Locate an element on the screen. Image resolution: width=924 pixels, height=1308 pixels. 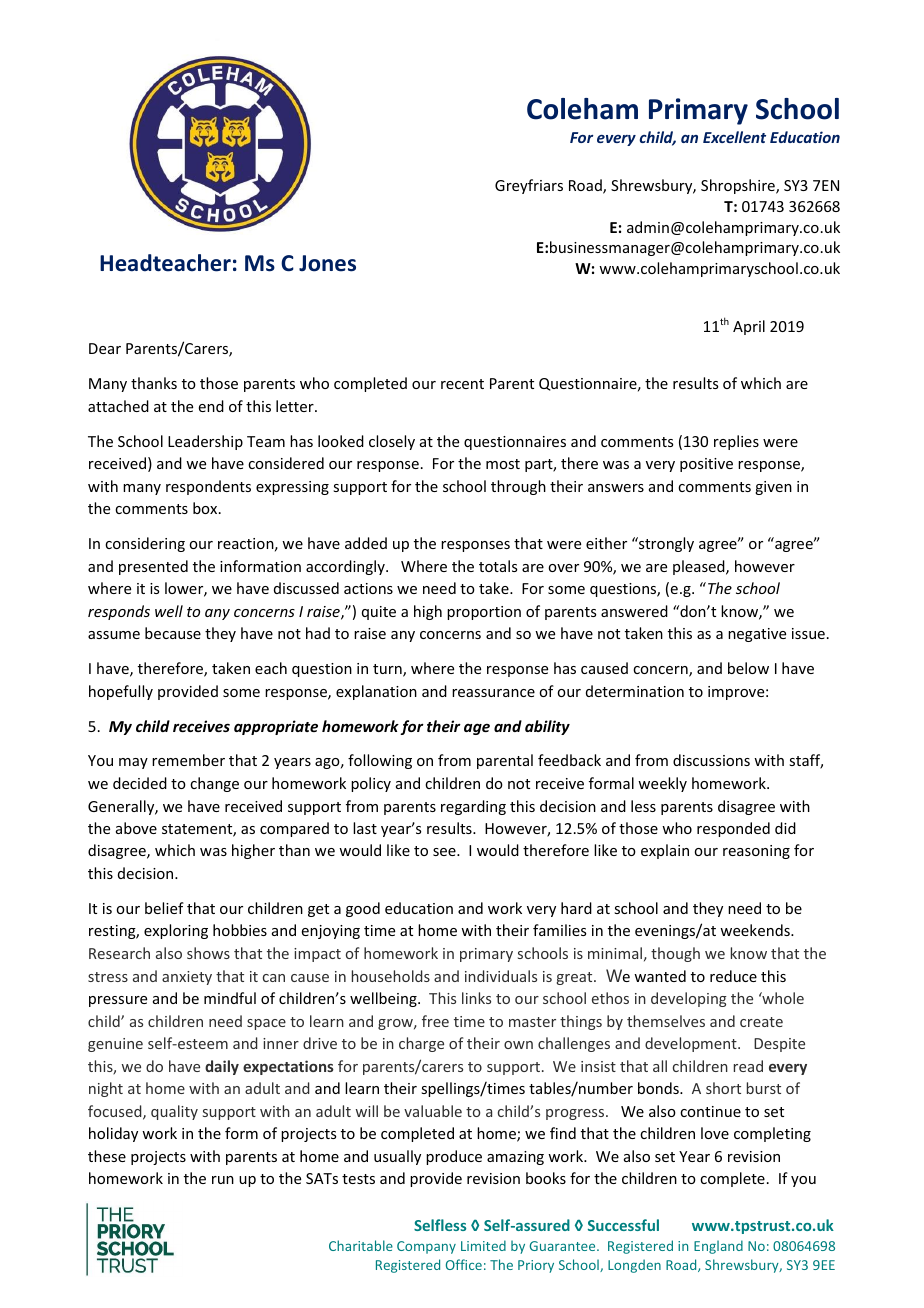
Shropshire is located at coordinates (739, 186).
